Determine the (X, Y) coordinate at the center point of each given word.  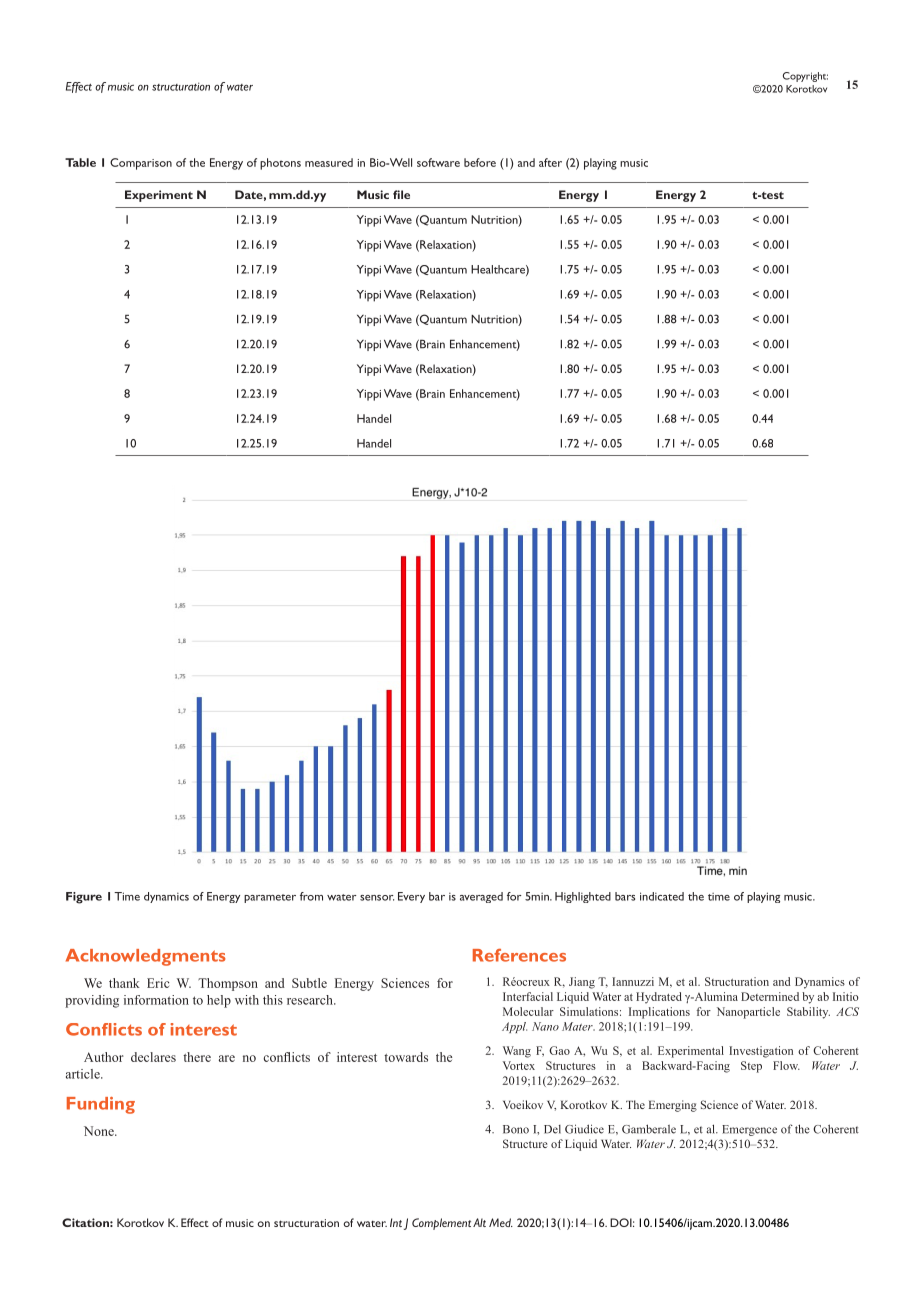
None (100, 1131)
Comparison (141, 164)
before (480, 162)
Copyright (805, 77)
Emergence (749, 1130)
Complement (441, 1224)
